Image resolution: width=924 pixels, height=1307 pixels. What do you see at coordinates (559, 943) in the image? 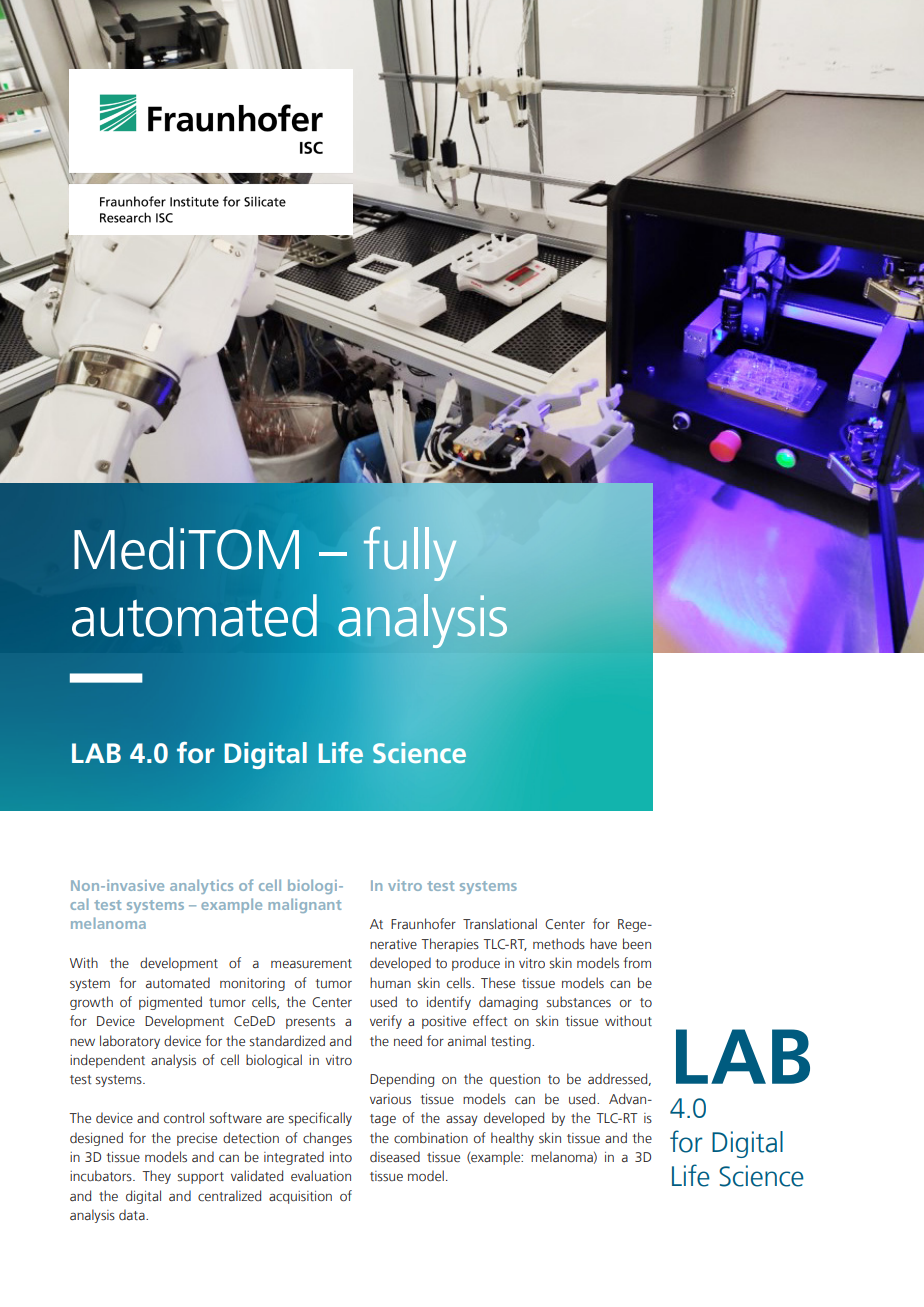
I see `methods` at bounding box center [559, 943].
